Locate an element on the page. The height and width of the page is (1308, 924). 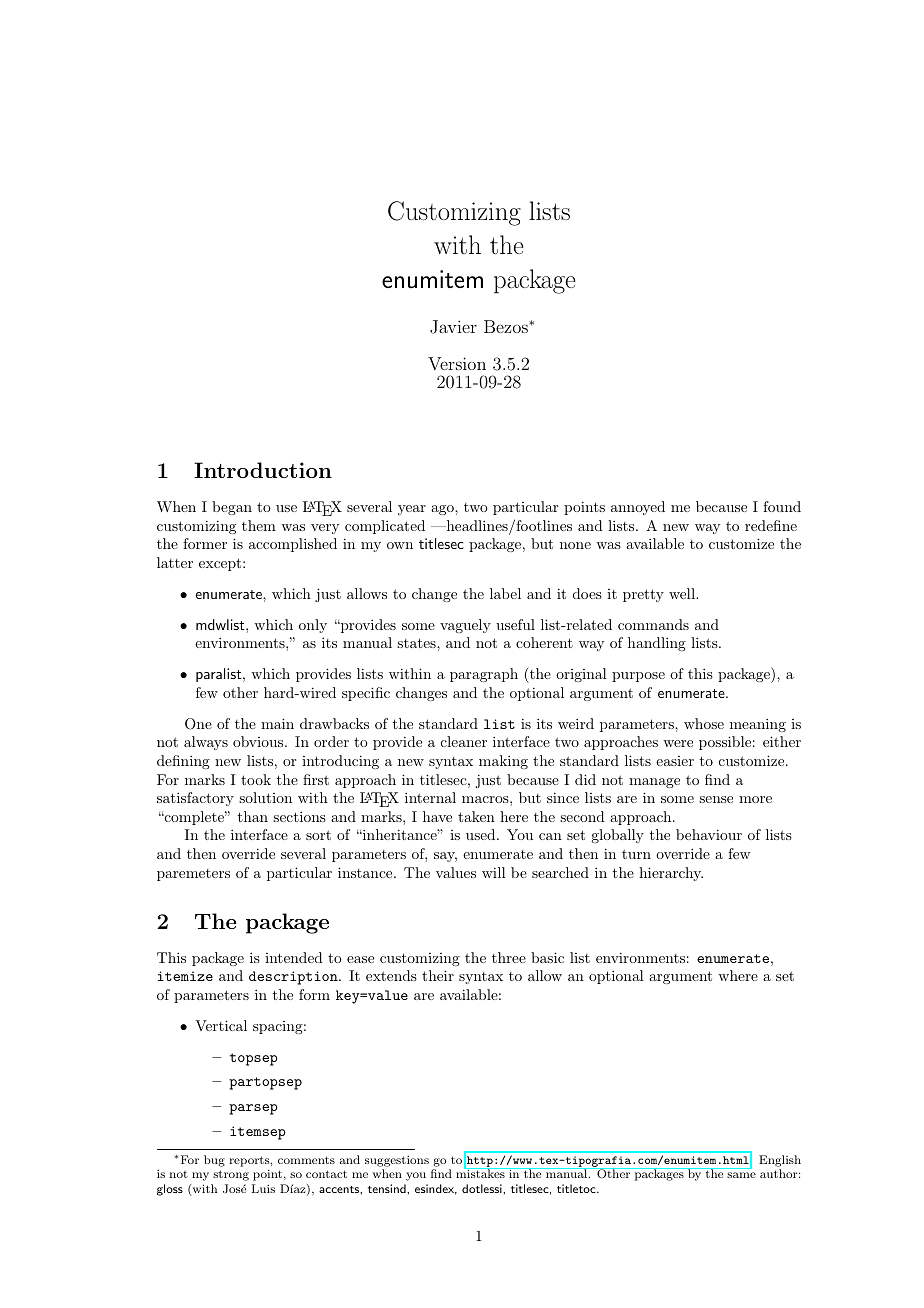
hierarchy is located at coordinates (671, 874).
